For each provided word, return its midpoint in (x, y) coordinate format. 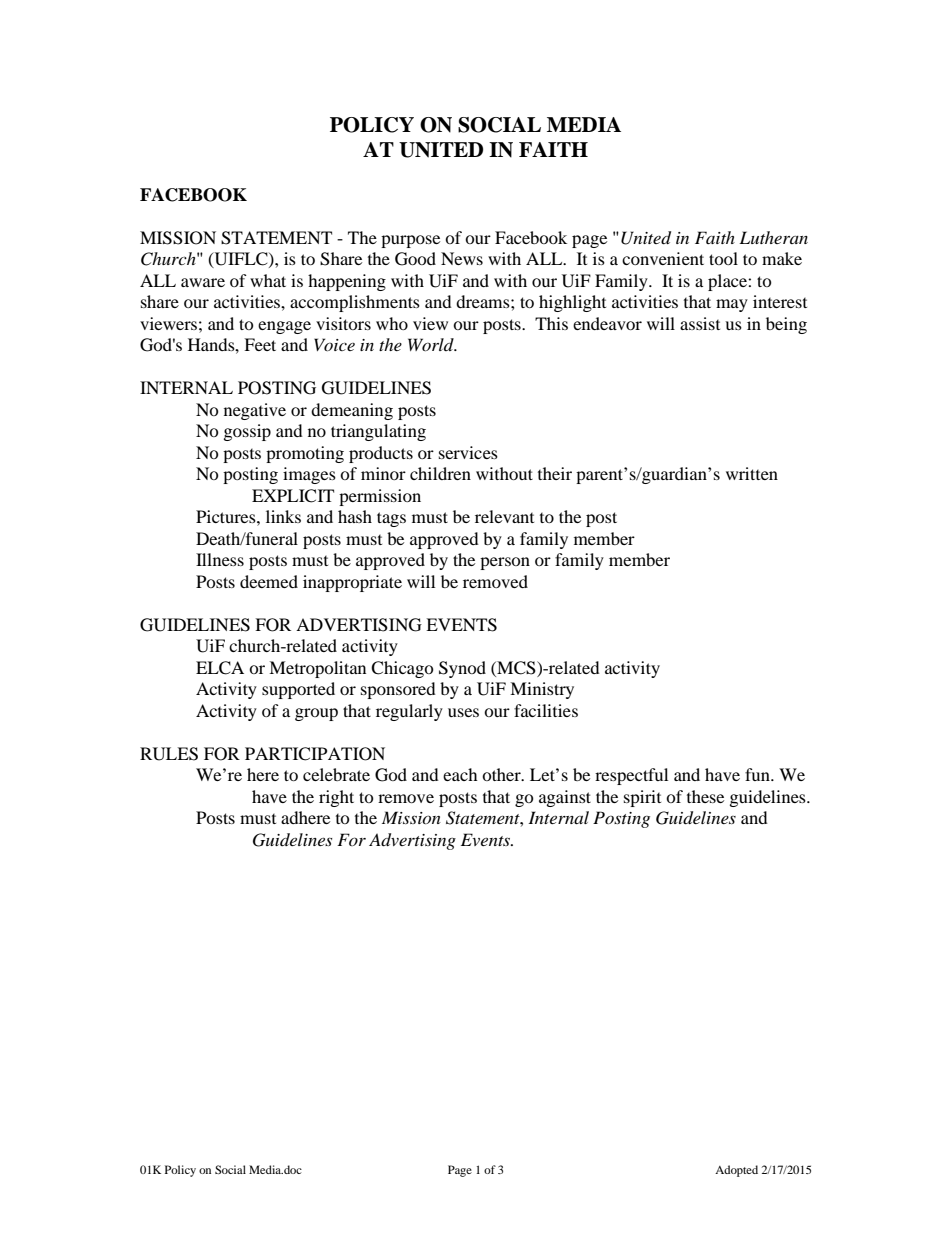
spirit (642, 798)
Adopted (736, 1171)
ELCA (220, 668)
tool (723, 258)
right (336, 798)
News (462, 258)
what (268, 280)
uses (463, 712)
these (705, 796)
